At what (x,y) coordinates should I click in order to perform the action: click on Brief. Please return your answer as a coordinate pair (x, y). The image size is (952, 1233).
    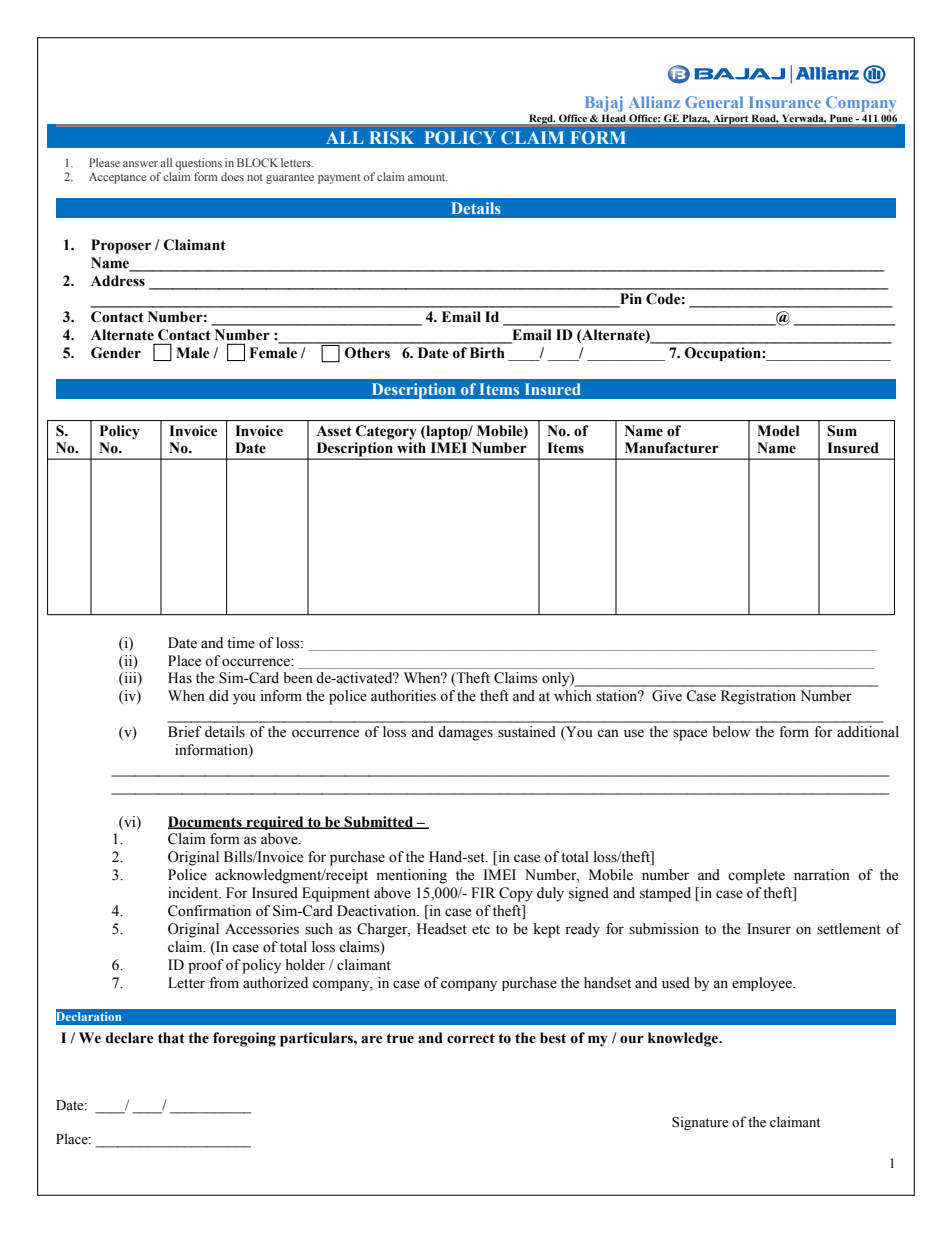
    Looking at the image, I should click on (185, 732).
